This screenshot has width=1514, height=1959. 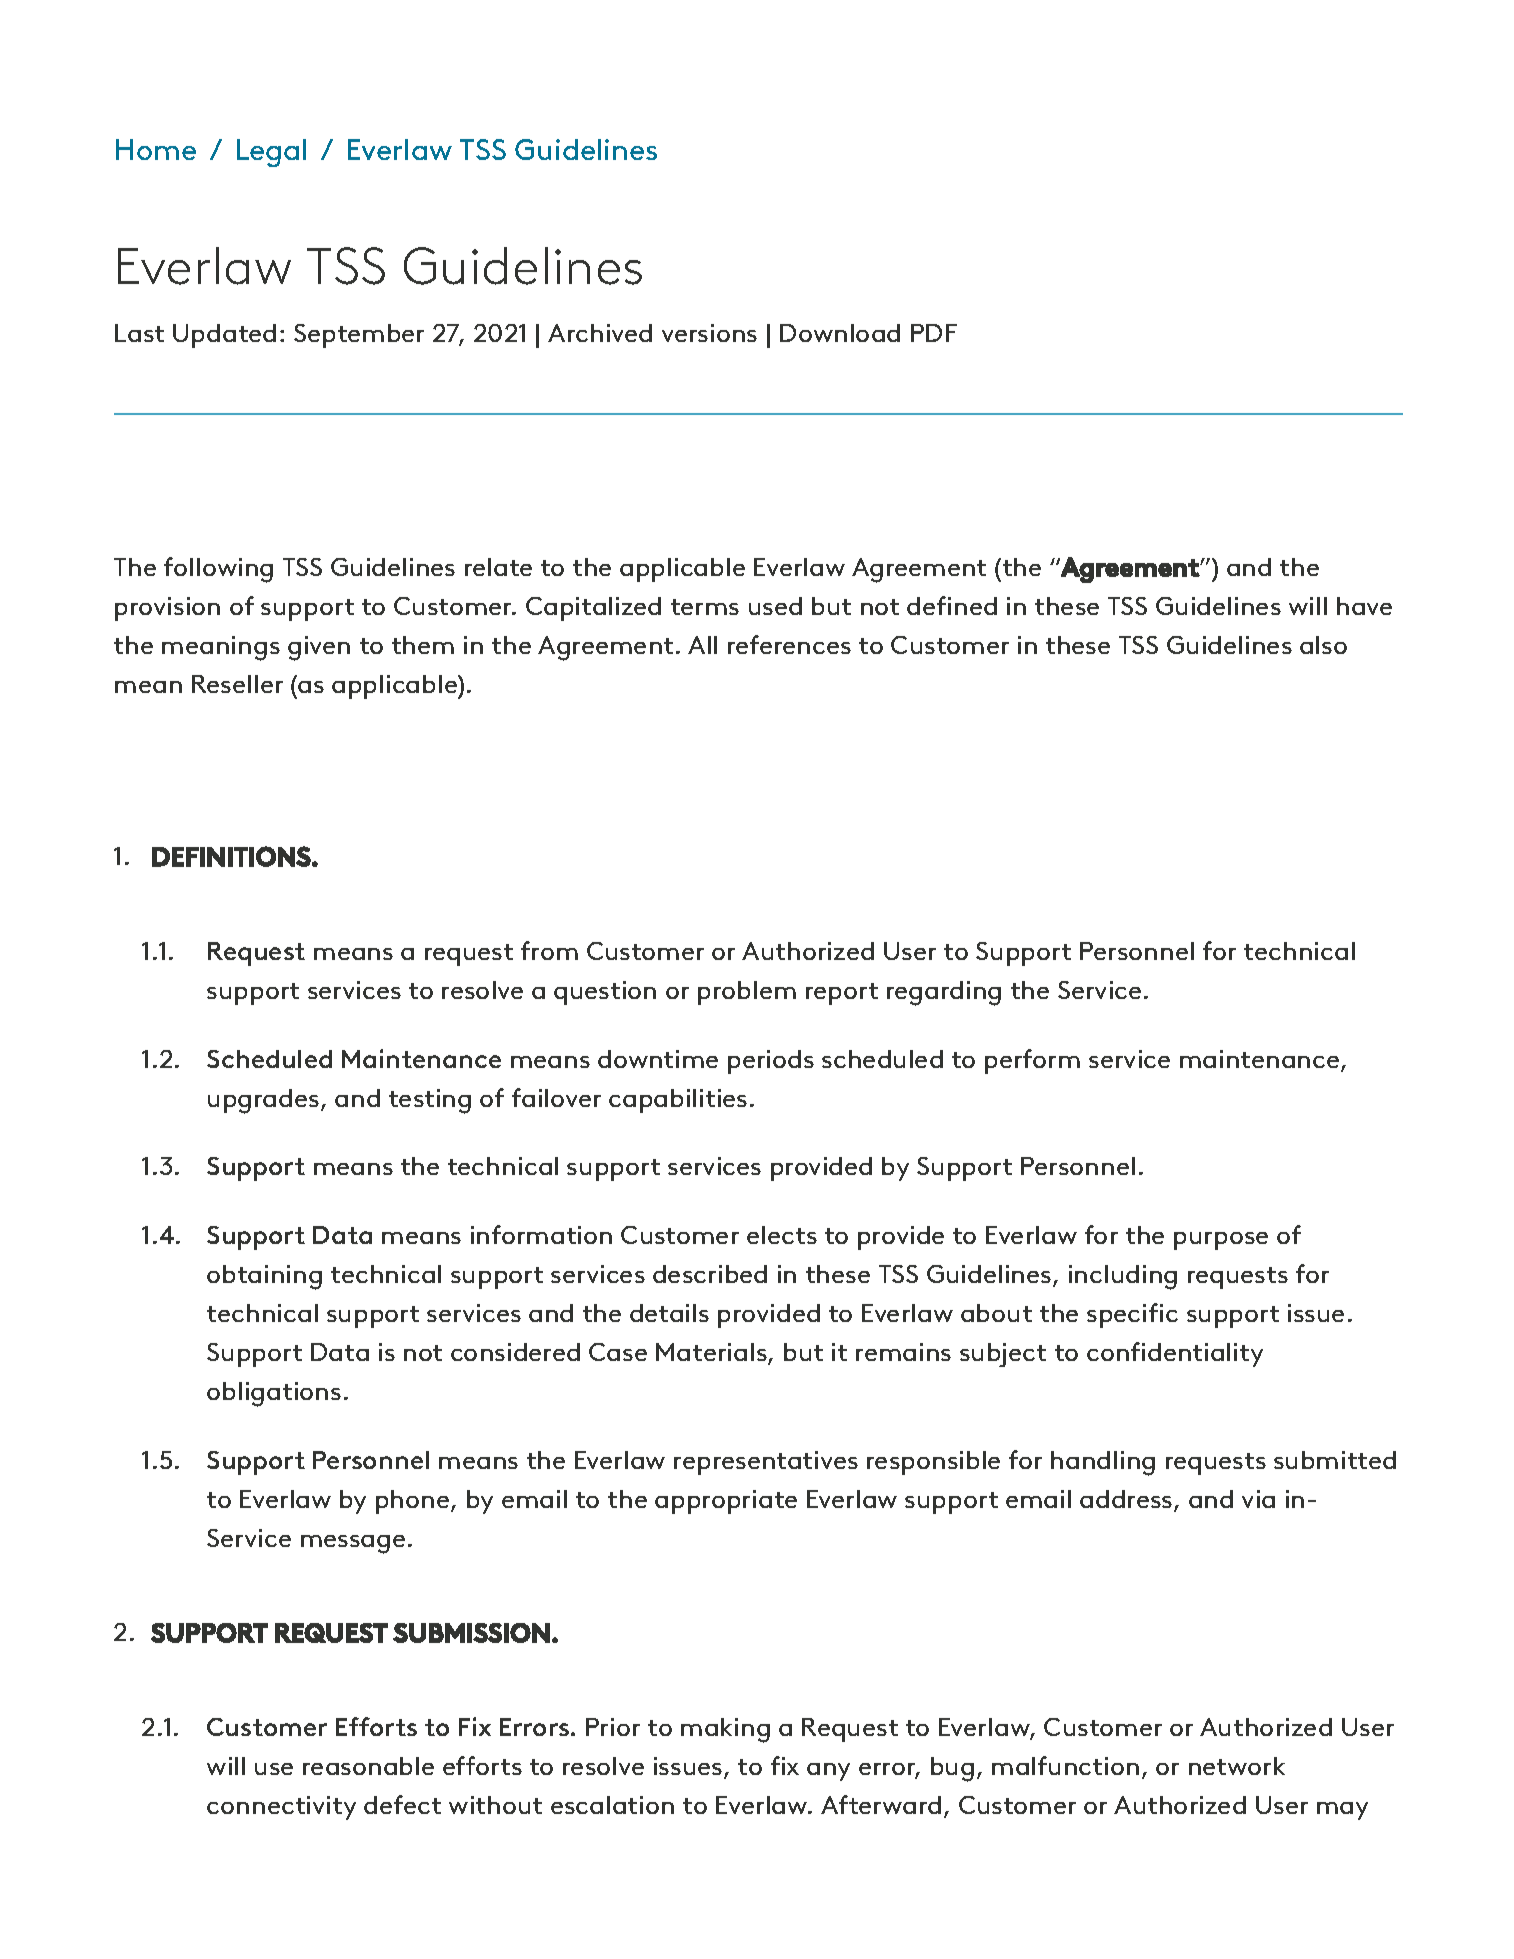 What do you see at coordinates (263, 1101) in the screenshot?
I see `upgrades` at bounding box center [263, 1101].
